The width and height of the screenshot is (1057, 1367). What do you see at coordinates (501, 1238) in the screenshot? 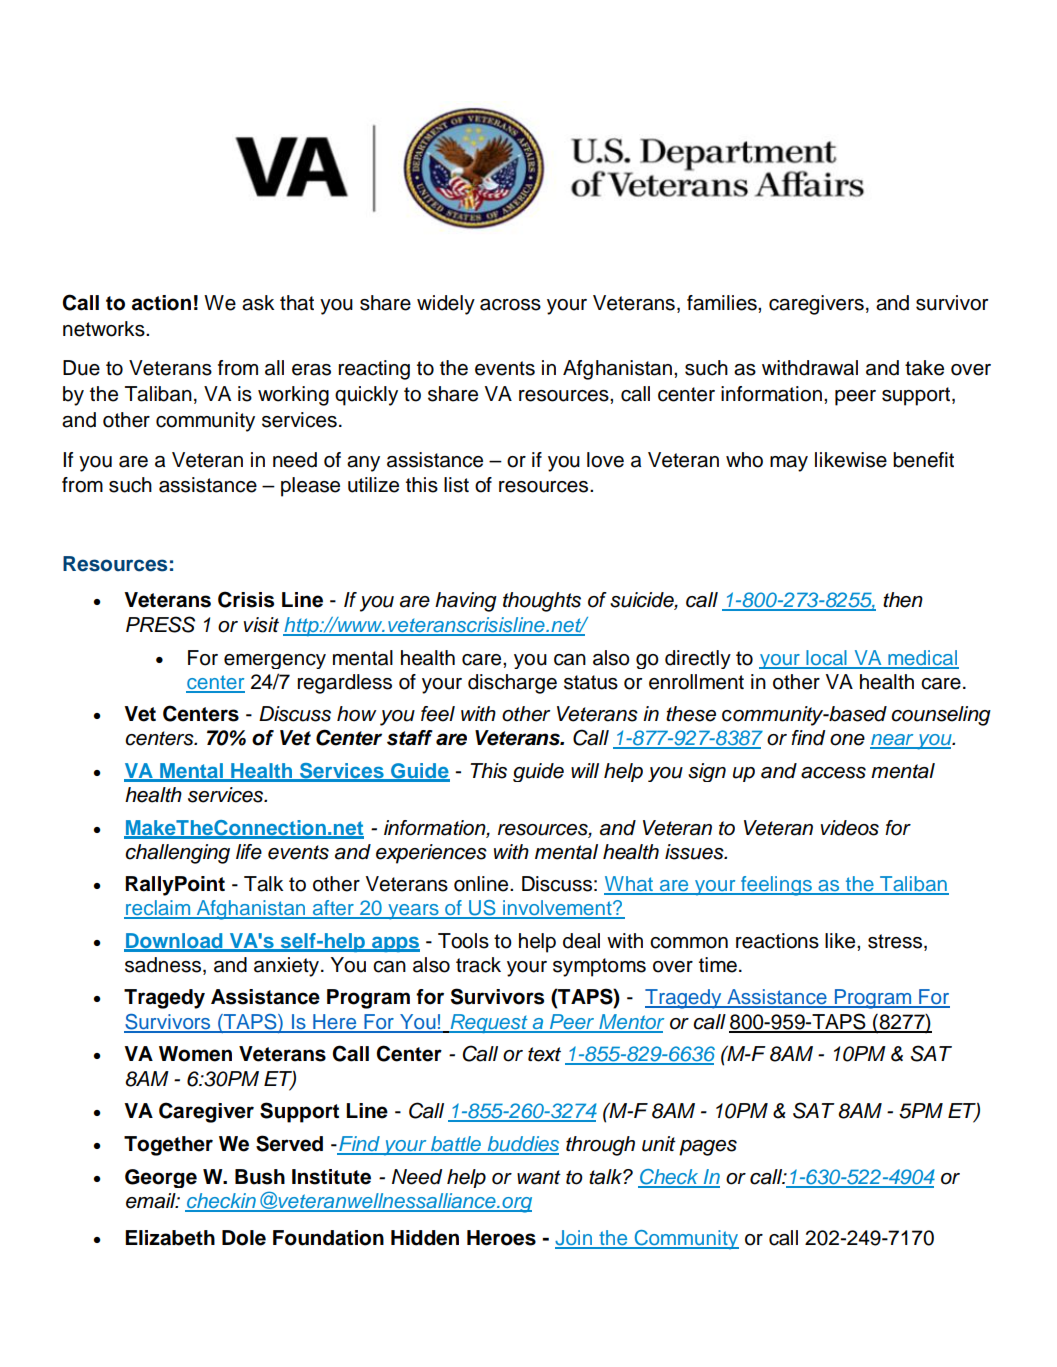
I see `Heroes` at bounding box center [501, 1238].
